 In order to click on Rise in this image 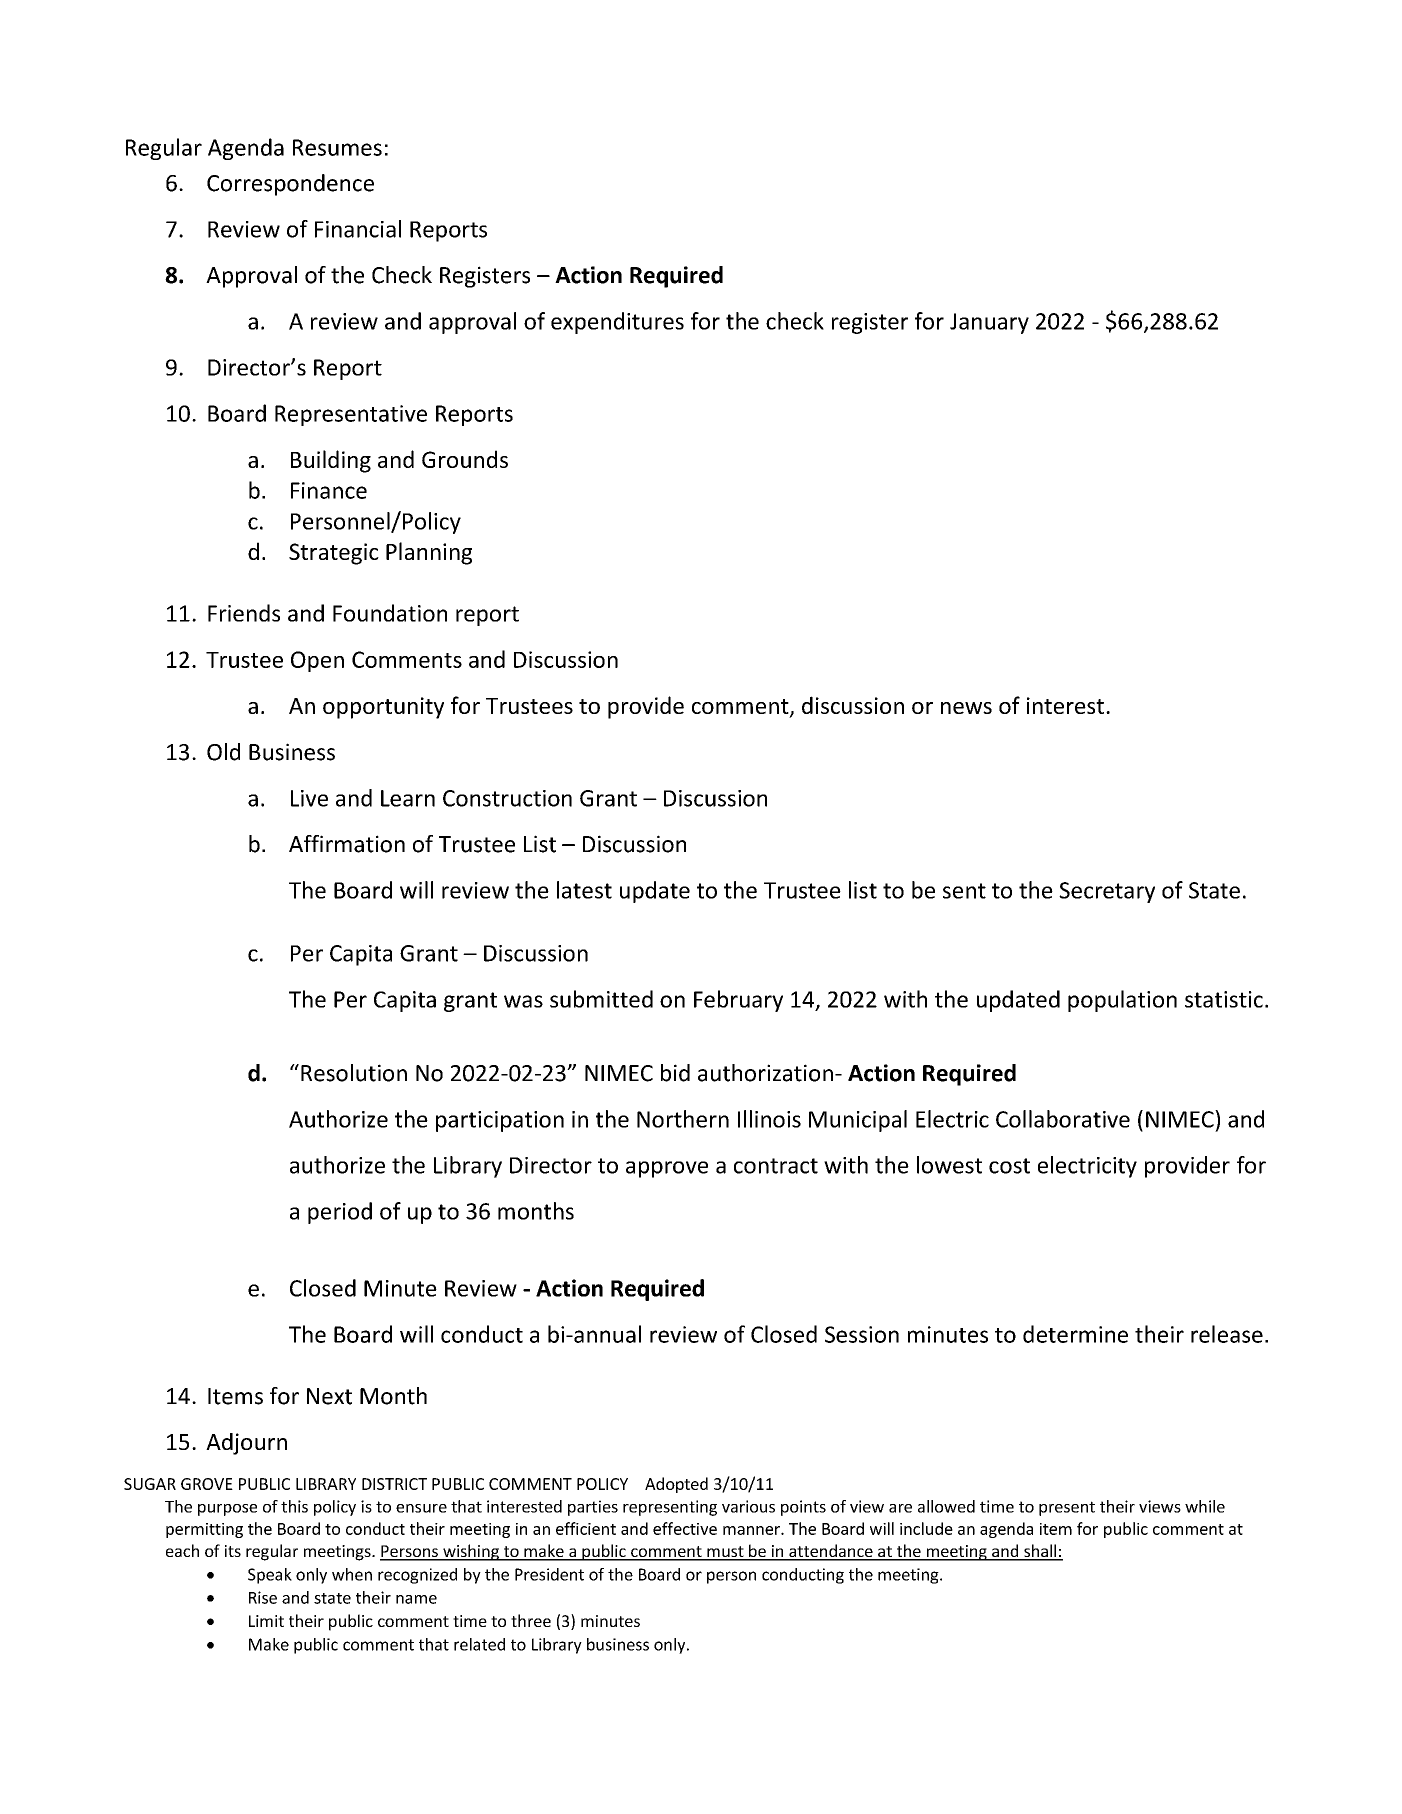, I will do `click(263, 1597)`.
